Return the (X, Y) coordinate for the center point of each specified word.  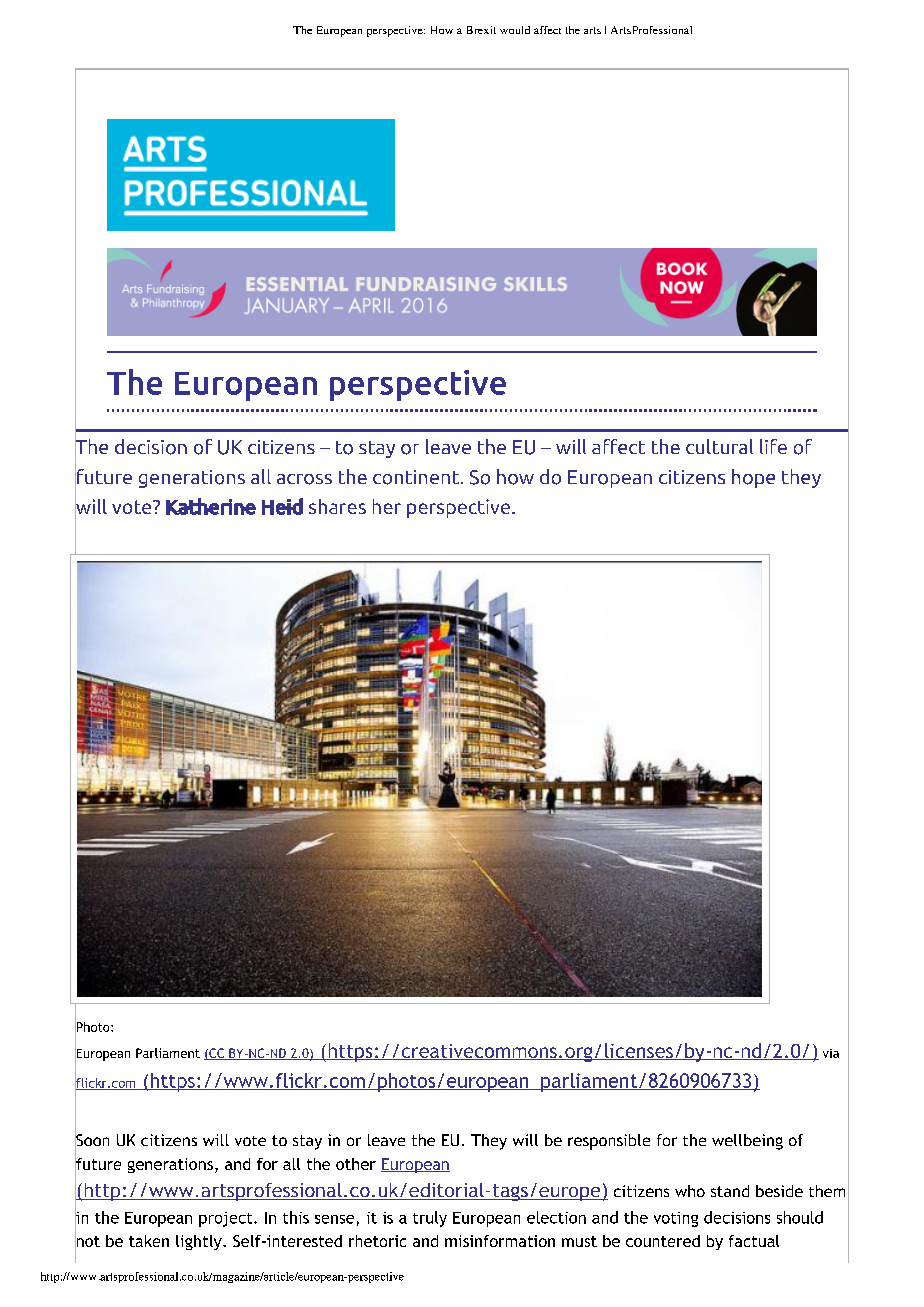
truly (430, 1219)
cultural (719, 446)
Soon (92, 1140)
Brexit (481, 30)
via (831, 1053)
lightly (200, 1242)
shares (337, 506)
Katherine (211, 506)
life (773, 446)
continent (417, 477)
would (515, 30)
